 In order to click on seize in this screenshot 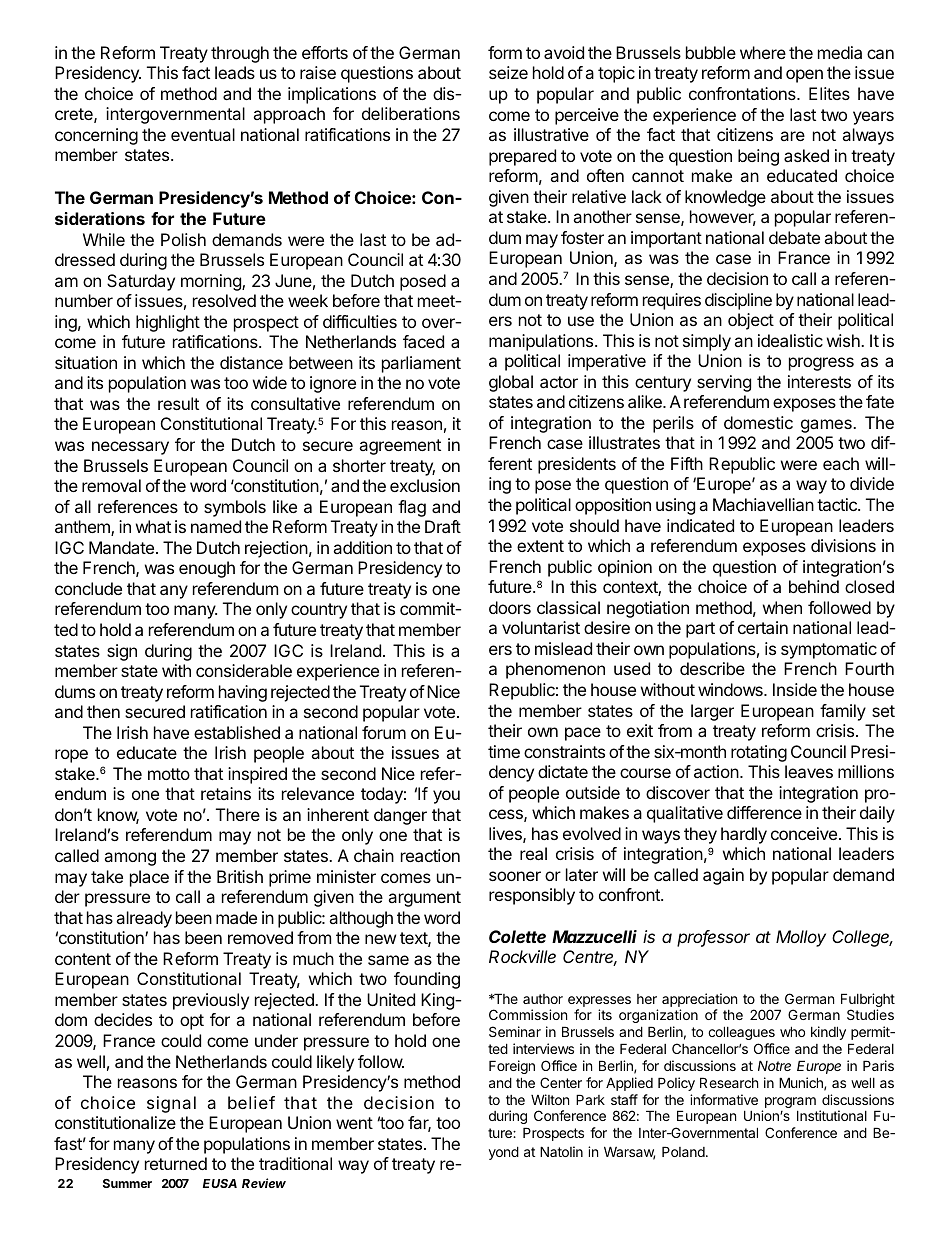, I will do `click(508, 72)`.
